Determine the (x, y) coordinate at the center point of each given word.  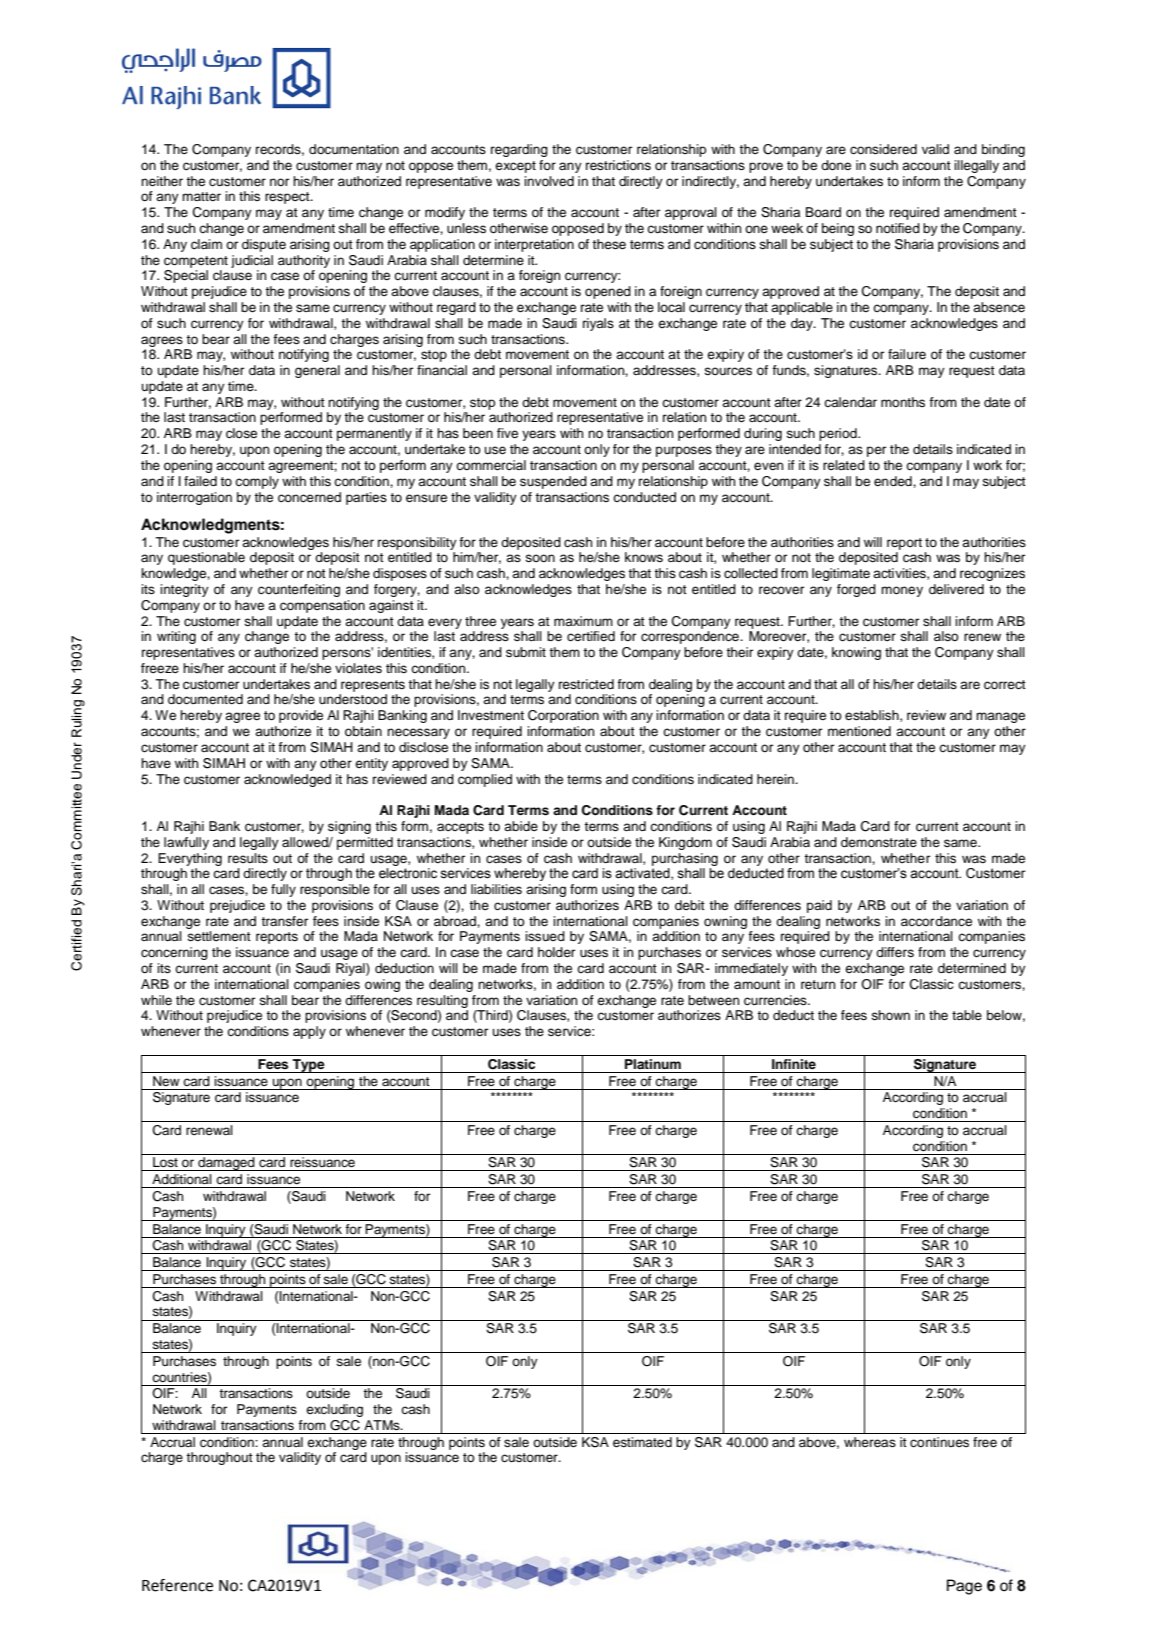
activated (643, 874)
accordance (936, 921)
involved (549, 181)
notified (898, 228)
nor (279, 182)
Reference (177, 1585)
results (248, 858)
